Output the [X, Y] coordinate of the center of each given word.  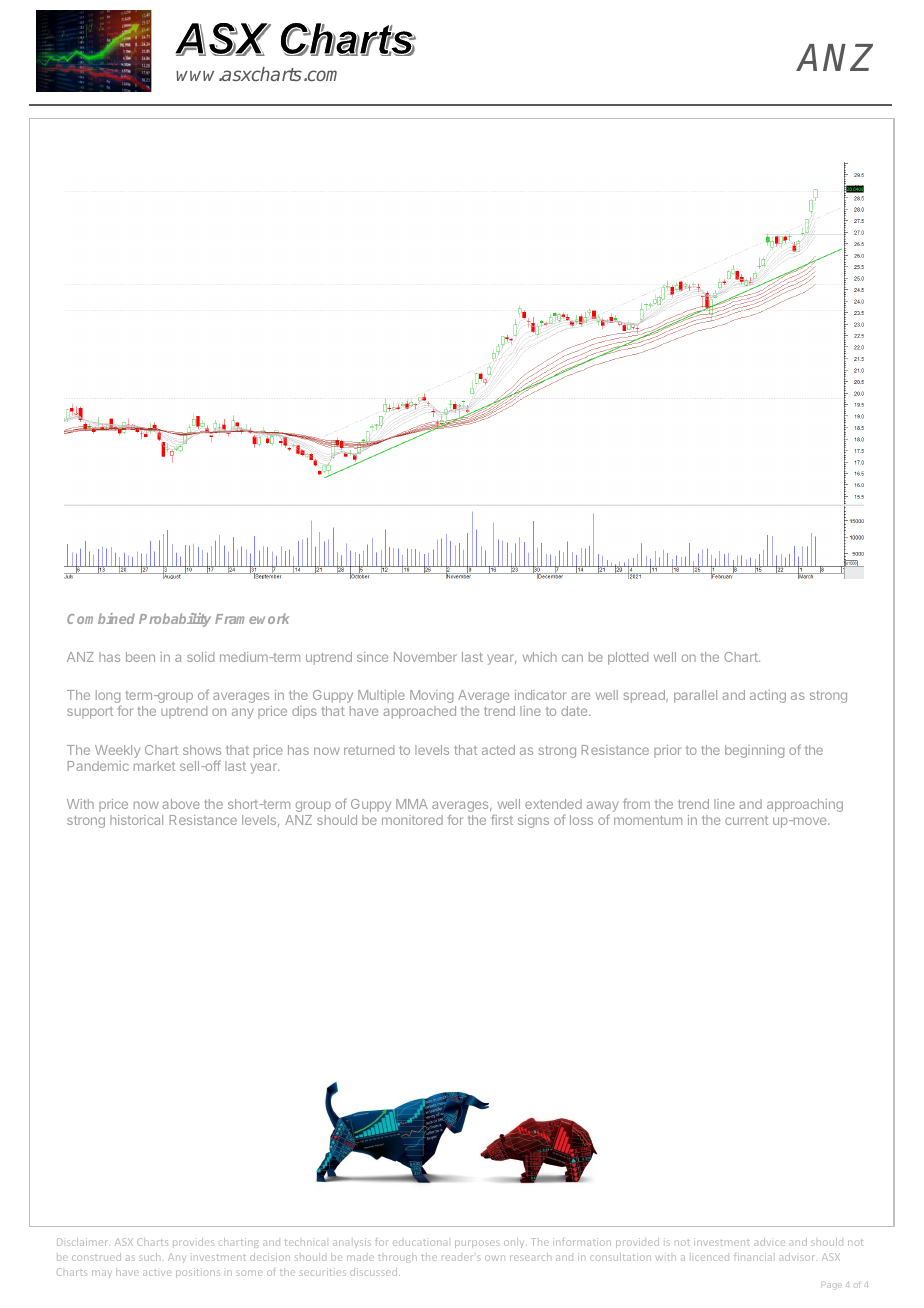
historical [136, 820]
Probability [175, 620]
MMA [412, 804]
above [181, 804]
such [149, 1257]
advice [769, 1242]
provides [193, 1242]
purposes [477, 1244]
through [397, 1258]
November [425, 657]
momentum [648, 820]
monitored [412, 820]
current [746, 820]
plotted [628, 658]
